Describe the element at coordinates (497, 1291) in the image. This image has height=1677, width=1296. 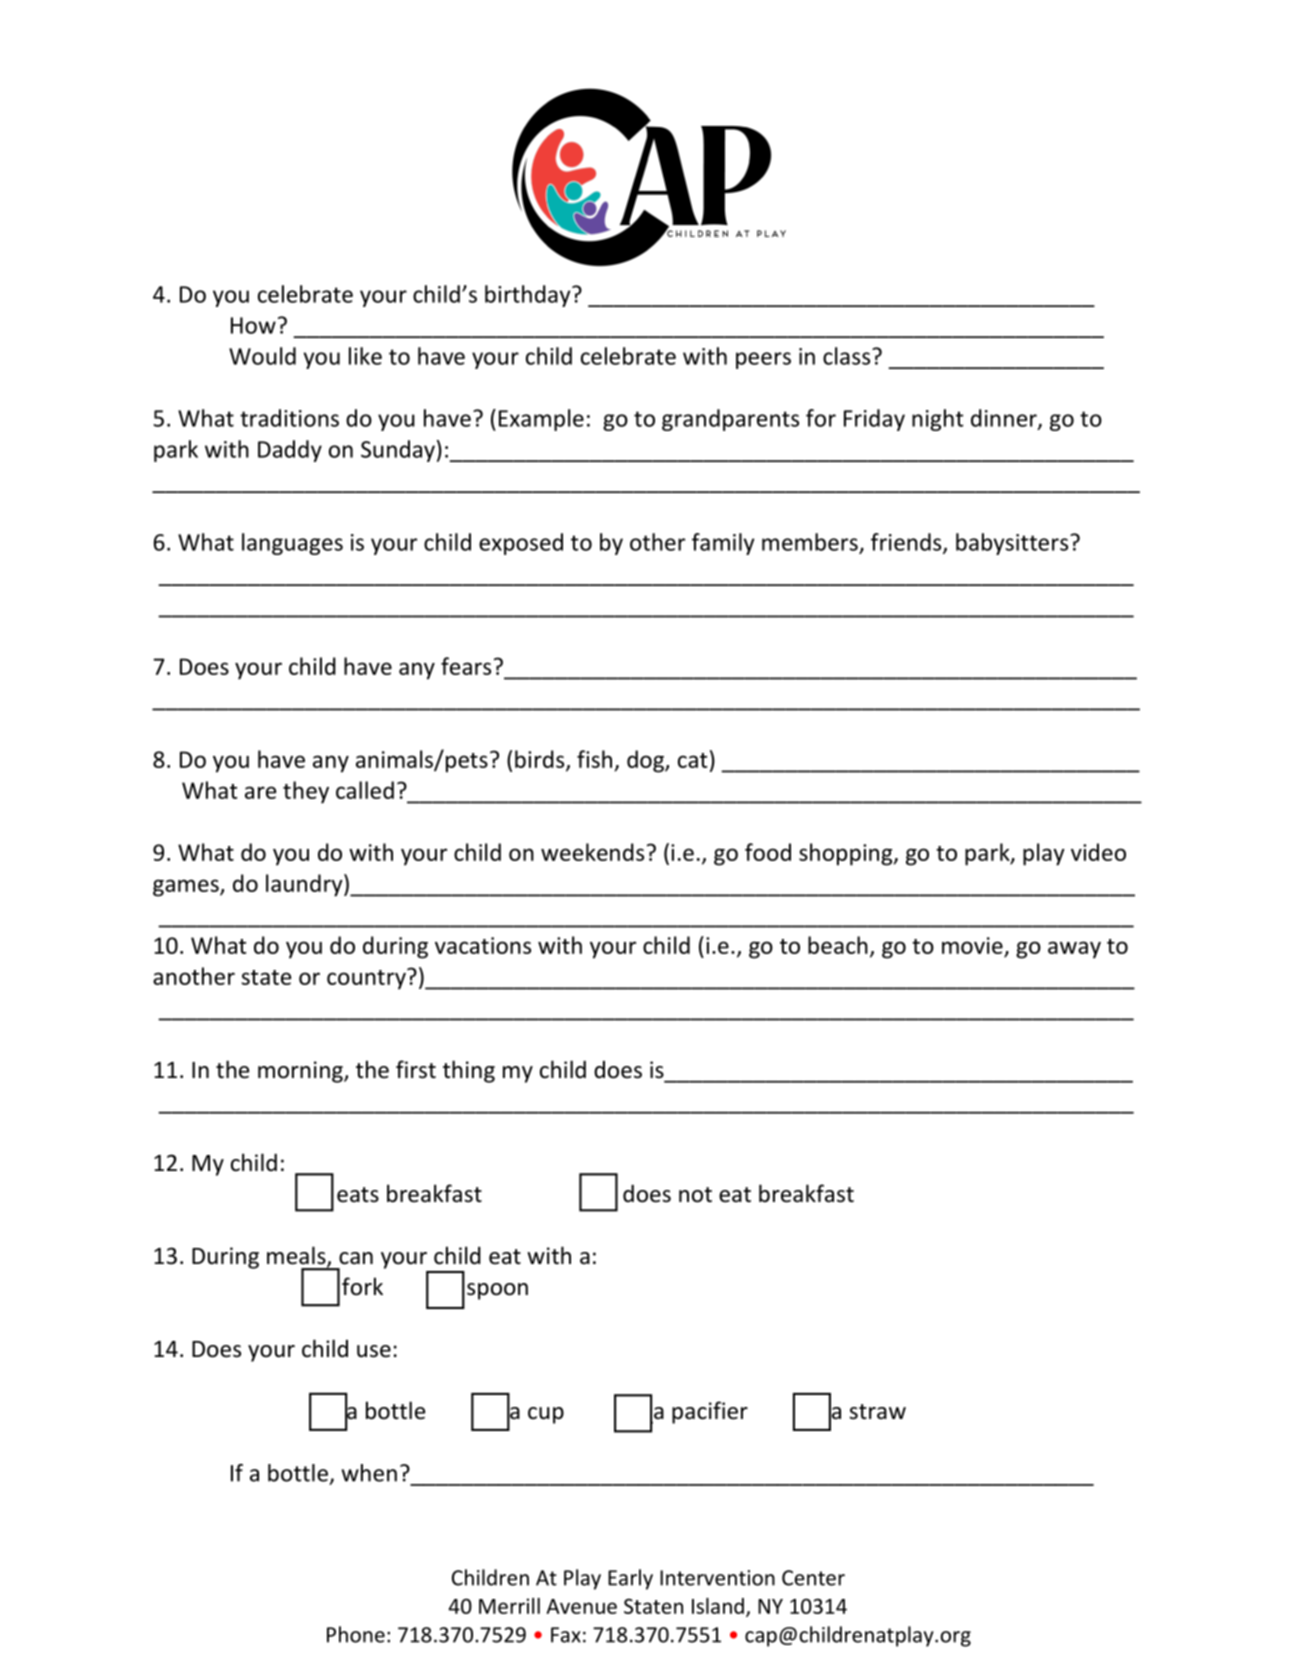
I see `spoon` at that location.
